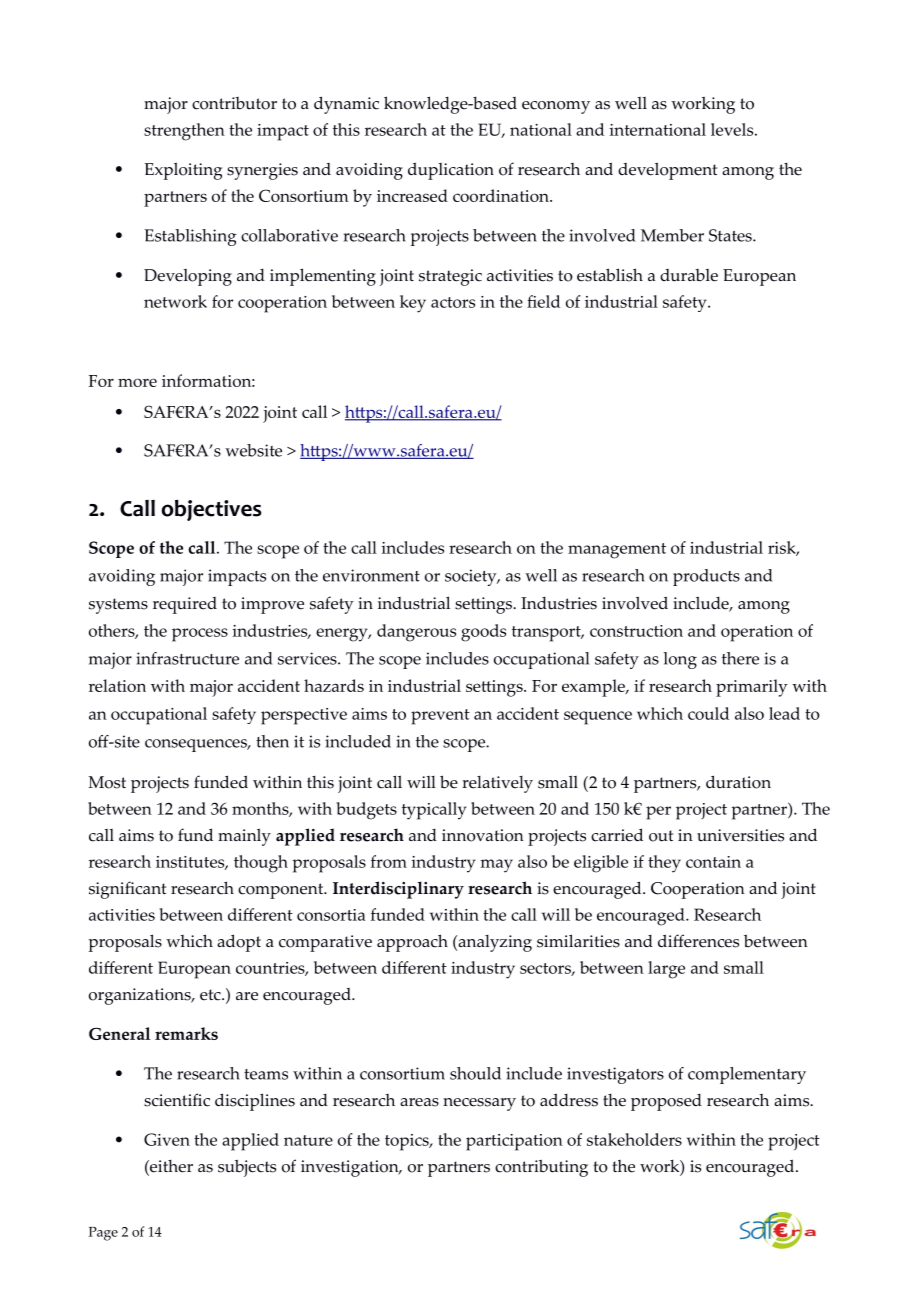  I want to click on Exploiting, so click(183, 171).
